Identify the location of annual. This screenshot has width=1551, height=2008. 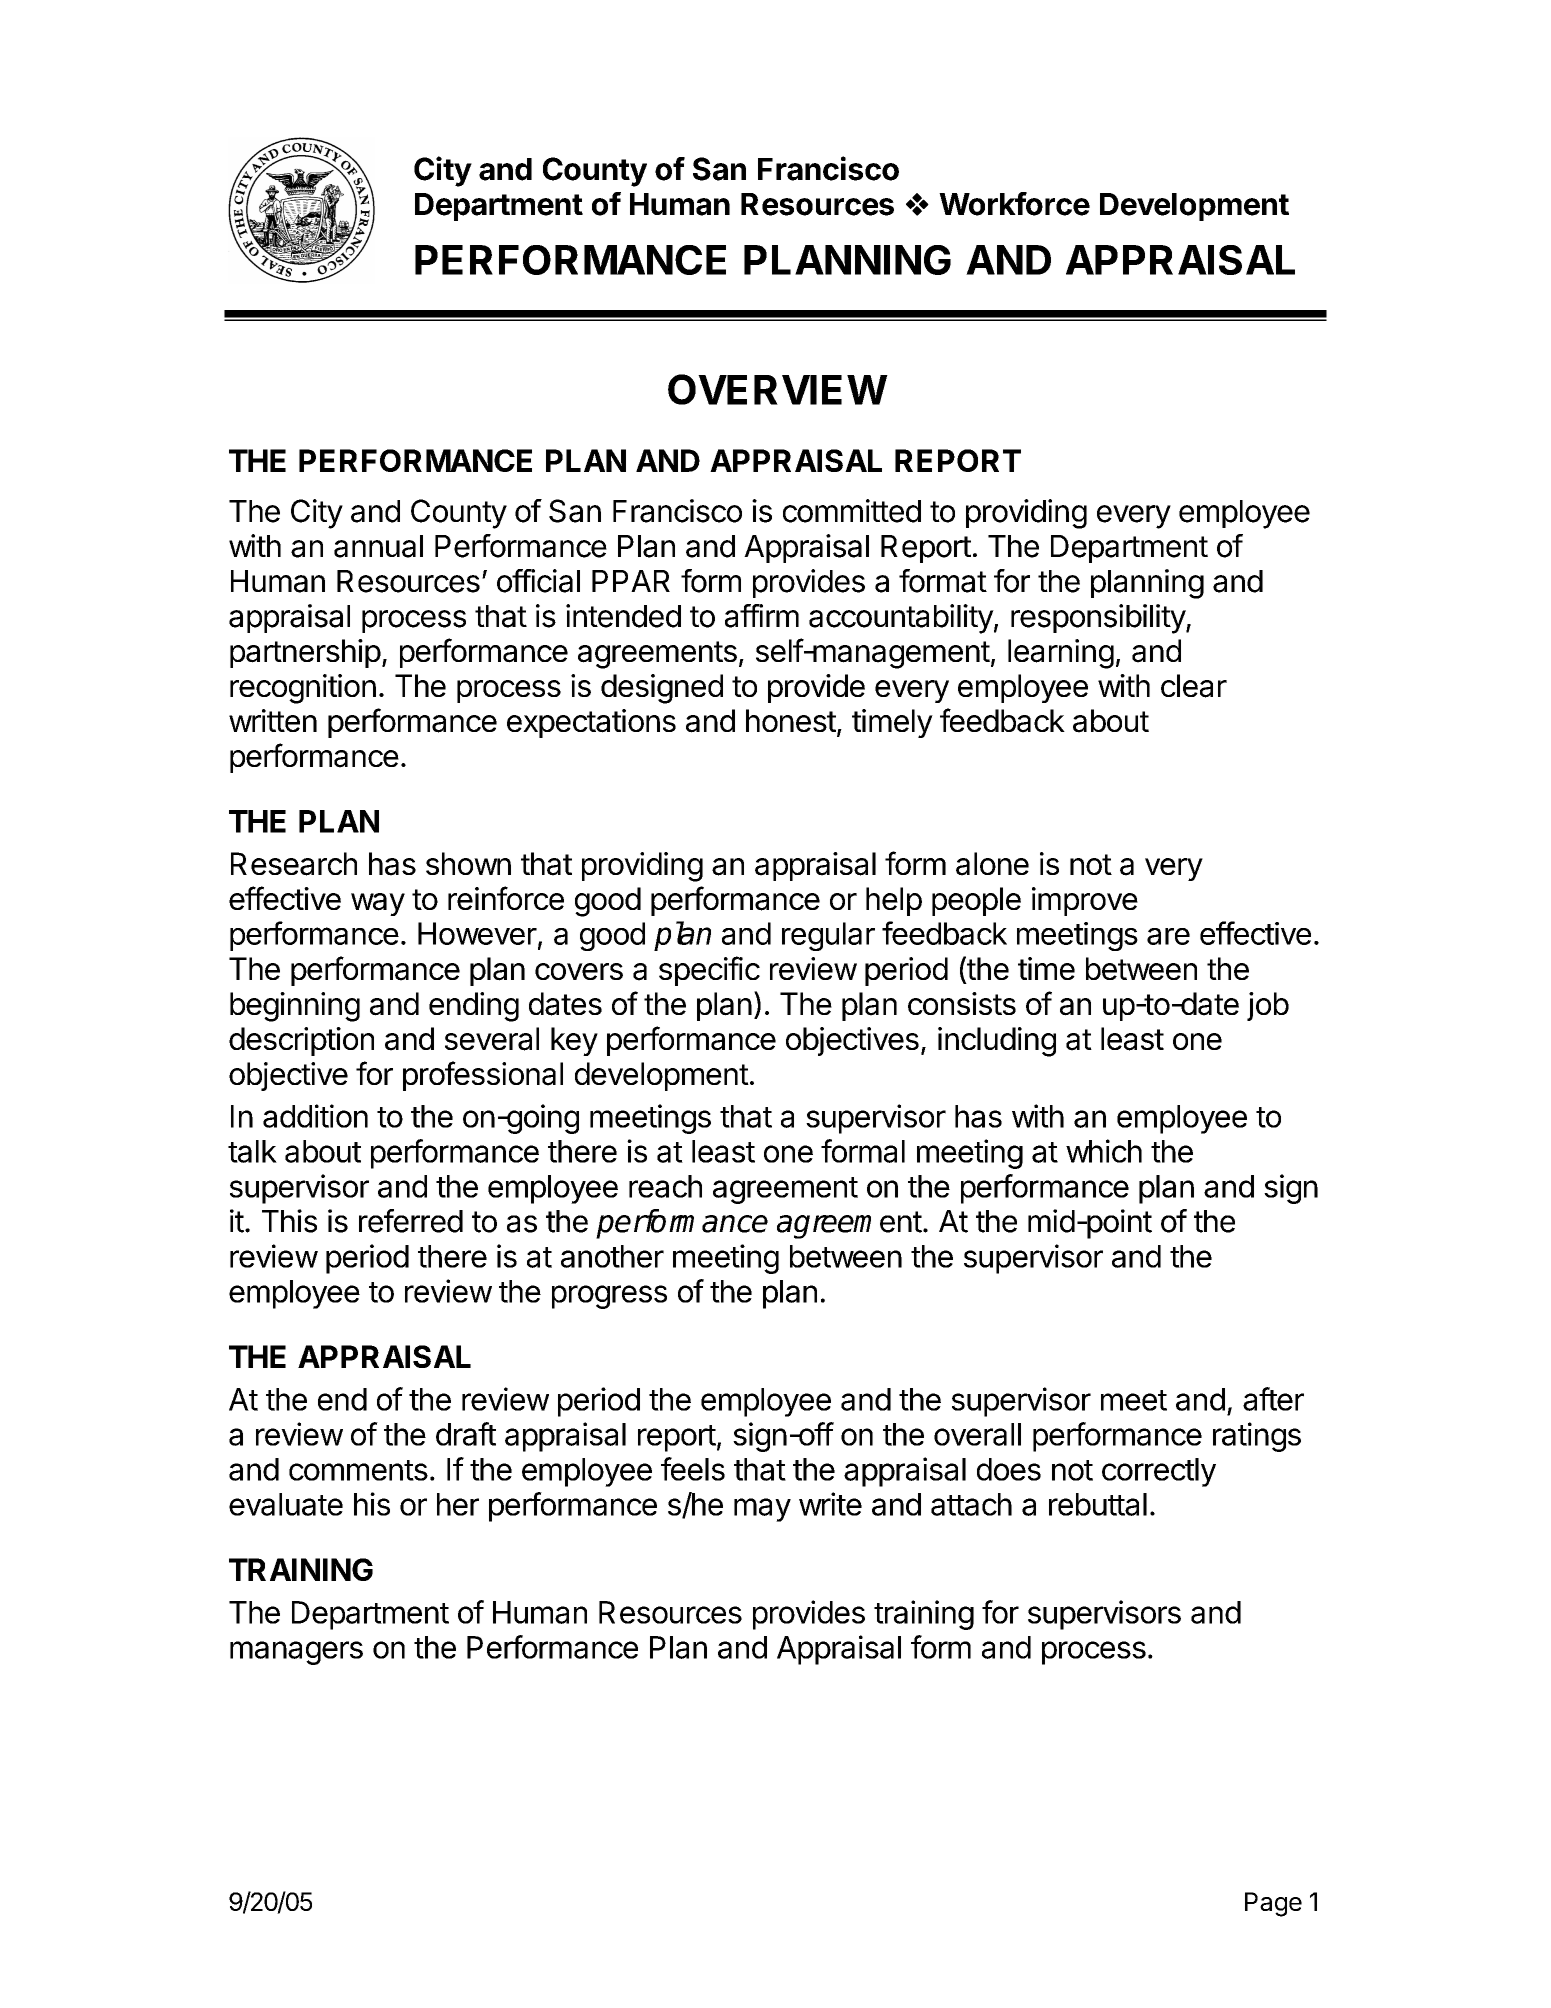
(378, 546).
